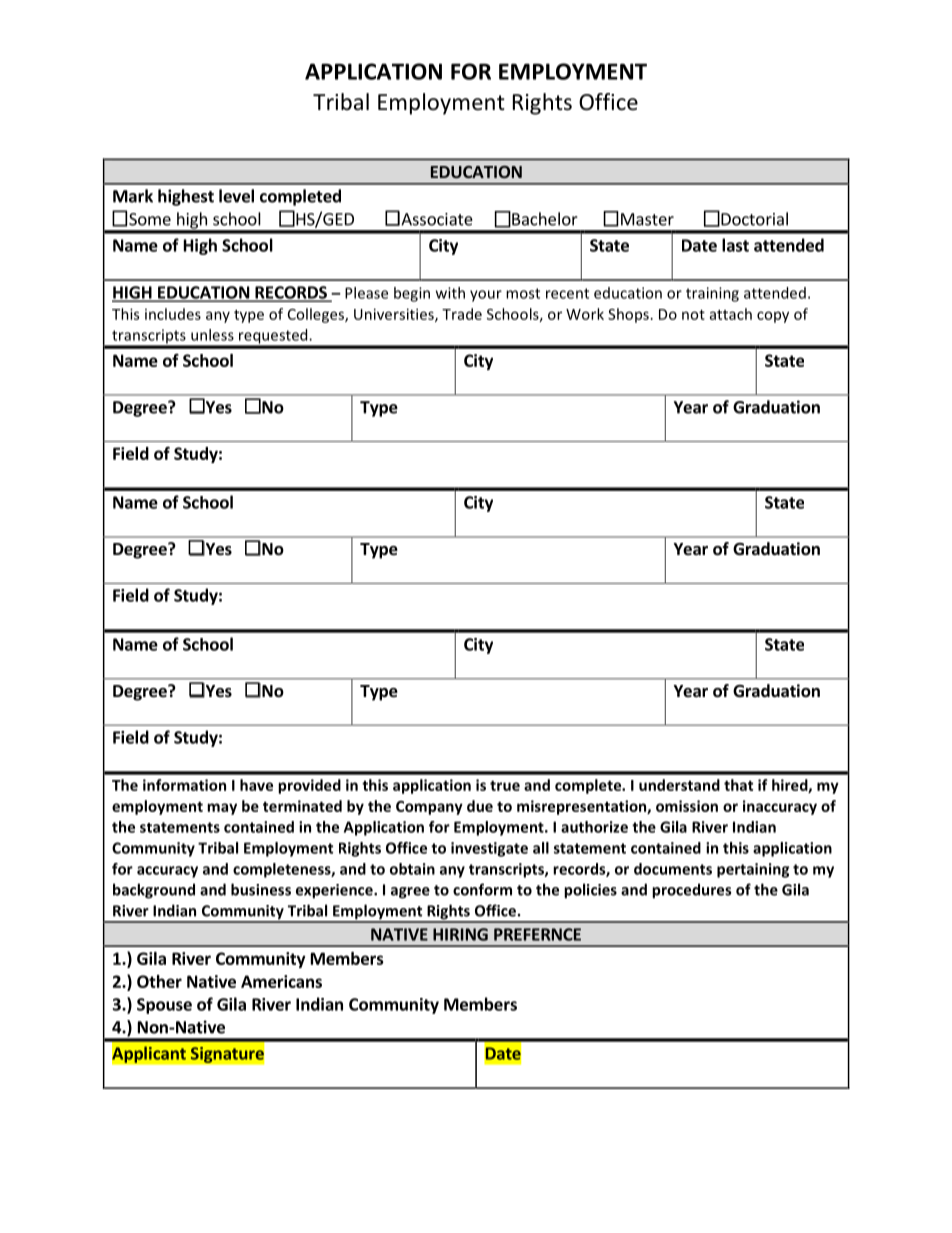  What do you see at coordinates (236, 196) in the document?
I see `level` at bounding box center [236, 196].
